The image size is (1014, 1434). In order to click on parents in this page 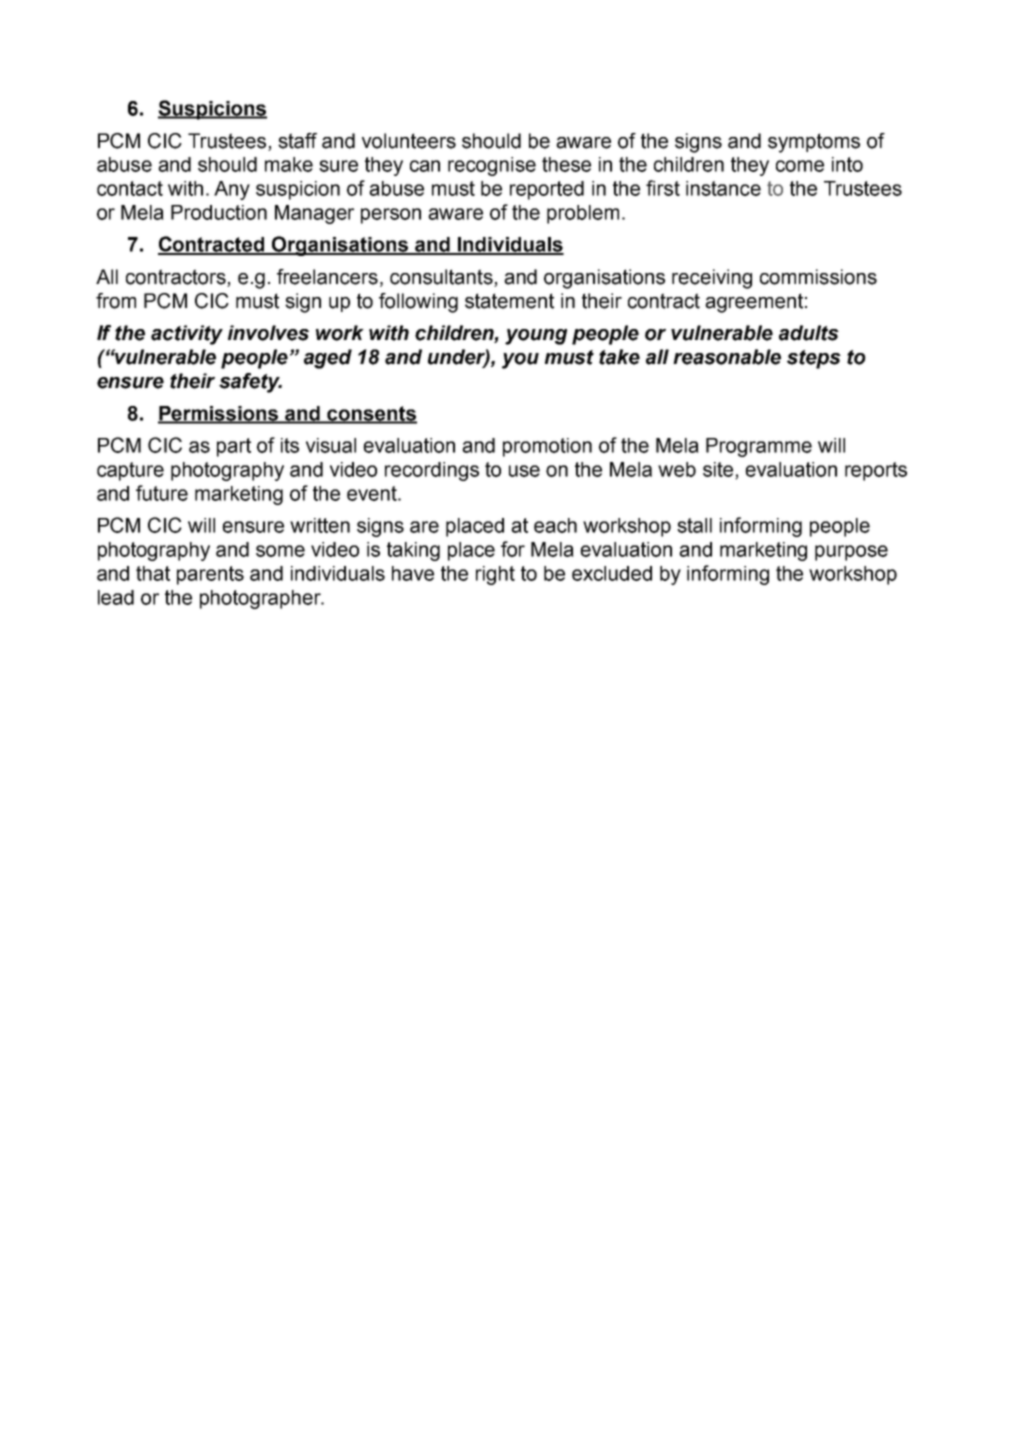, I will do `click(210, 575)`.
